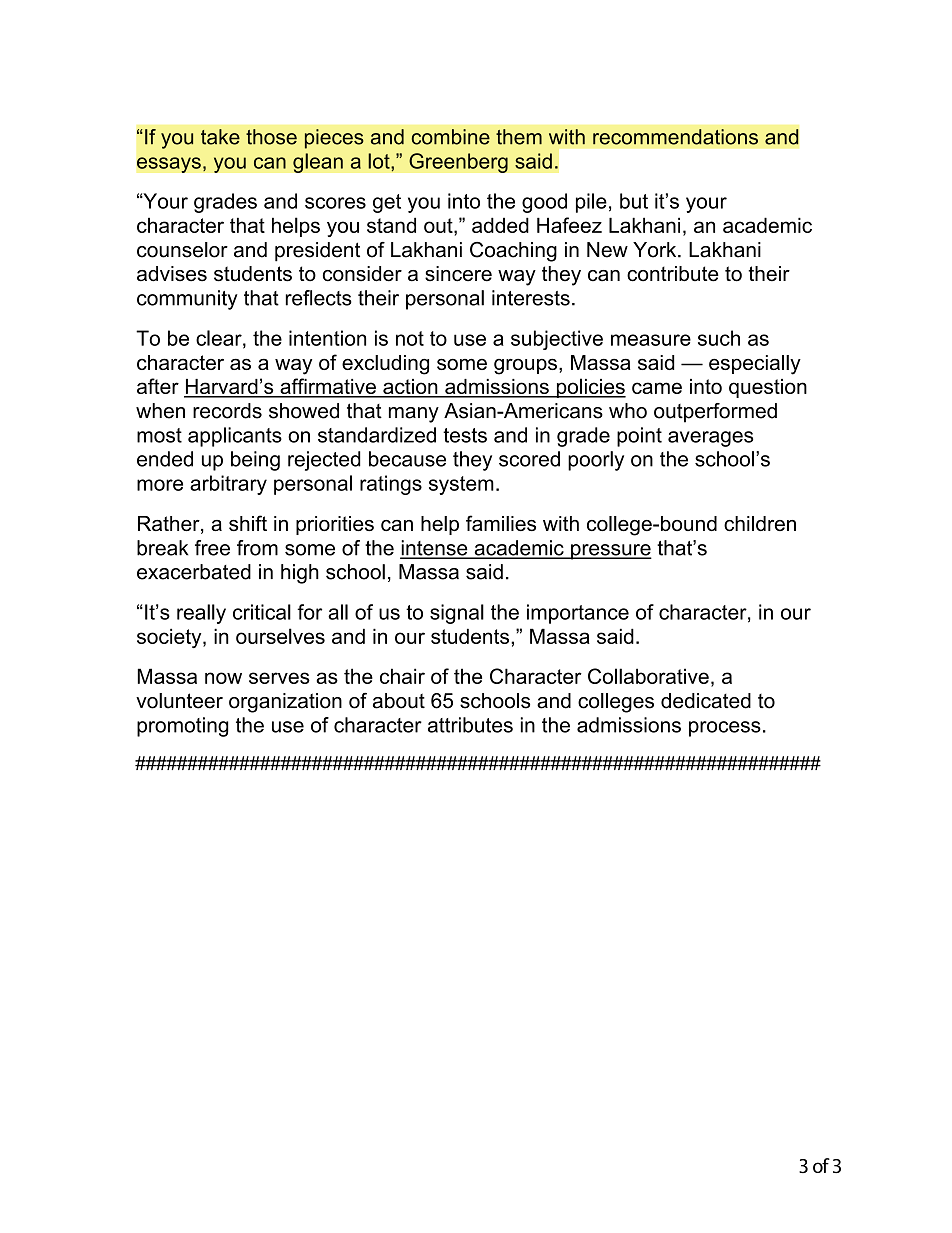 This screenshot has height=1233, width=952. Describe the element at coordinates (470, 725) in the screenshot. I see `attributes` at that location.
